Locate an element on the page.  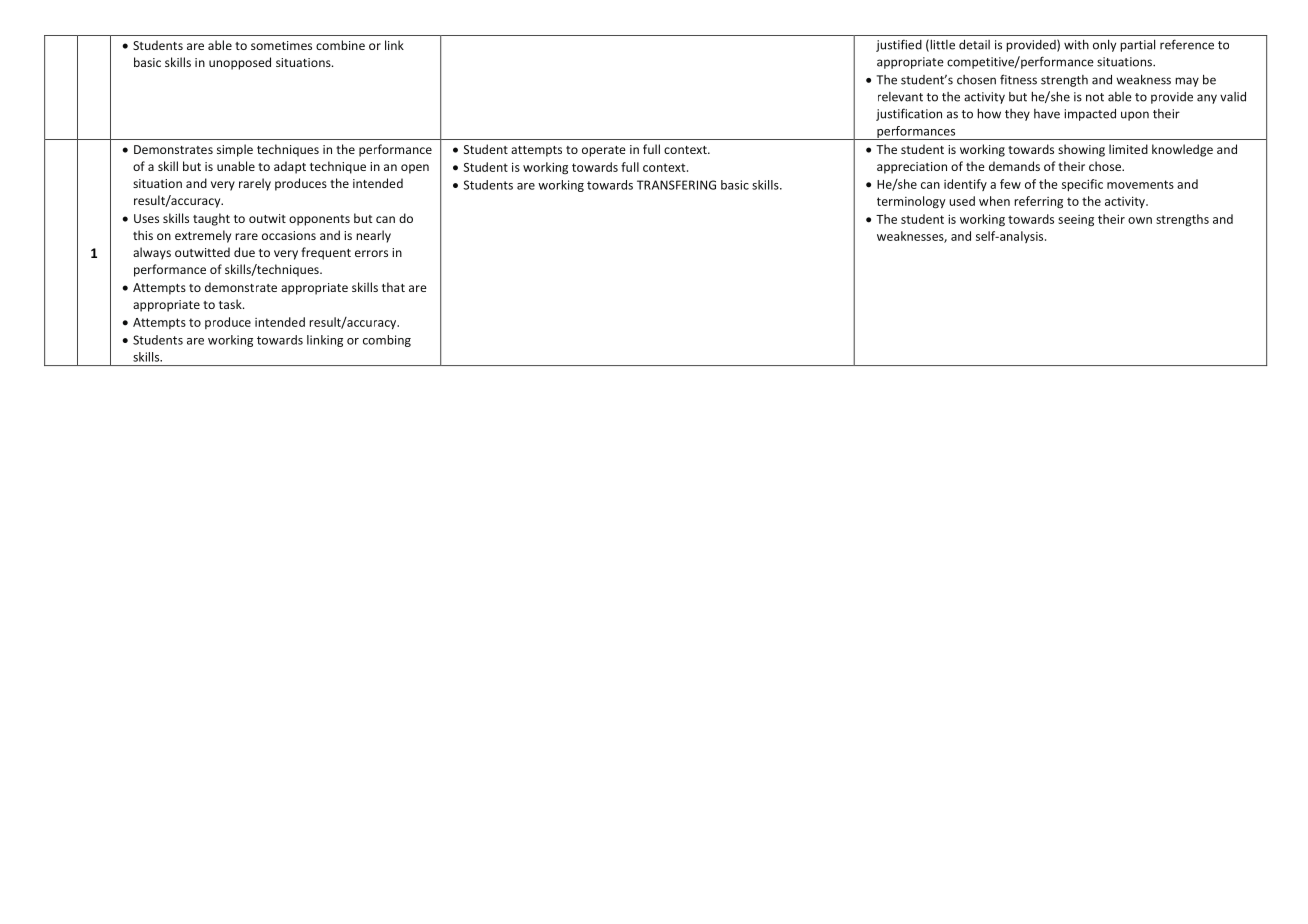
limited is located at coordinates (1128, 149).
